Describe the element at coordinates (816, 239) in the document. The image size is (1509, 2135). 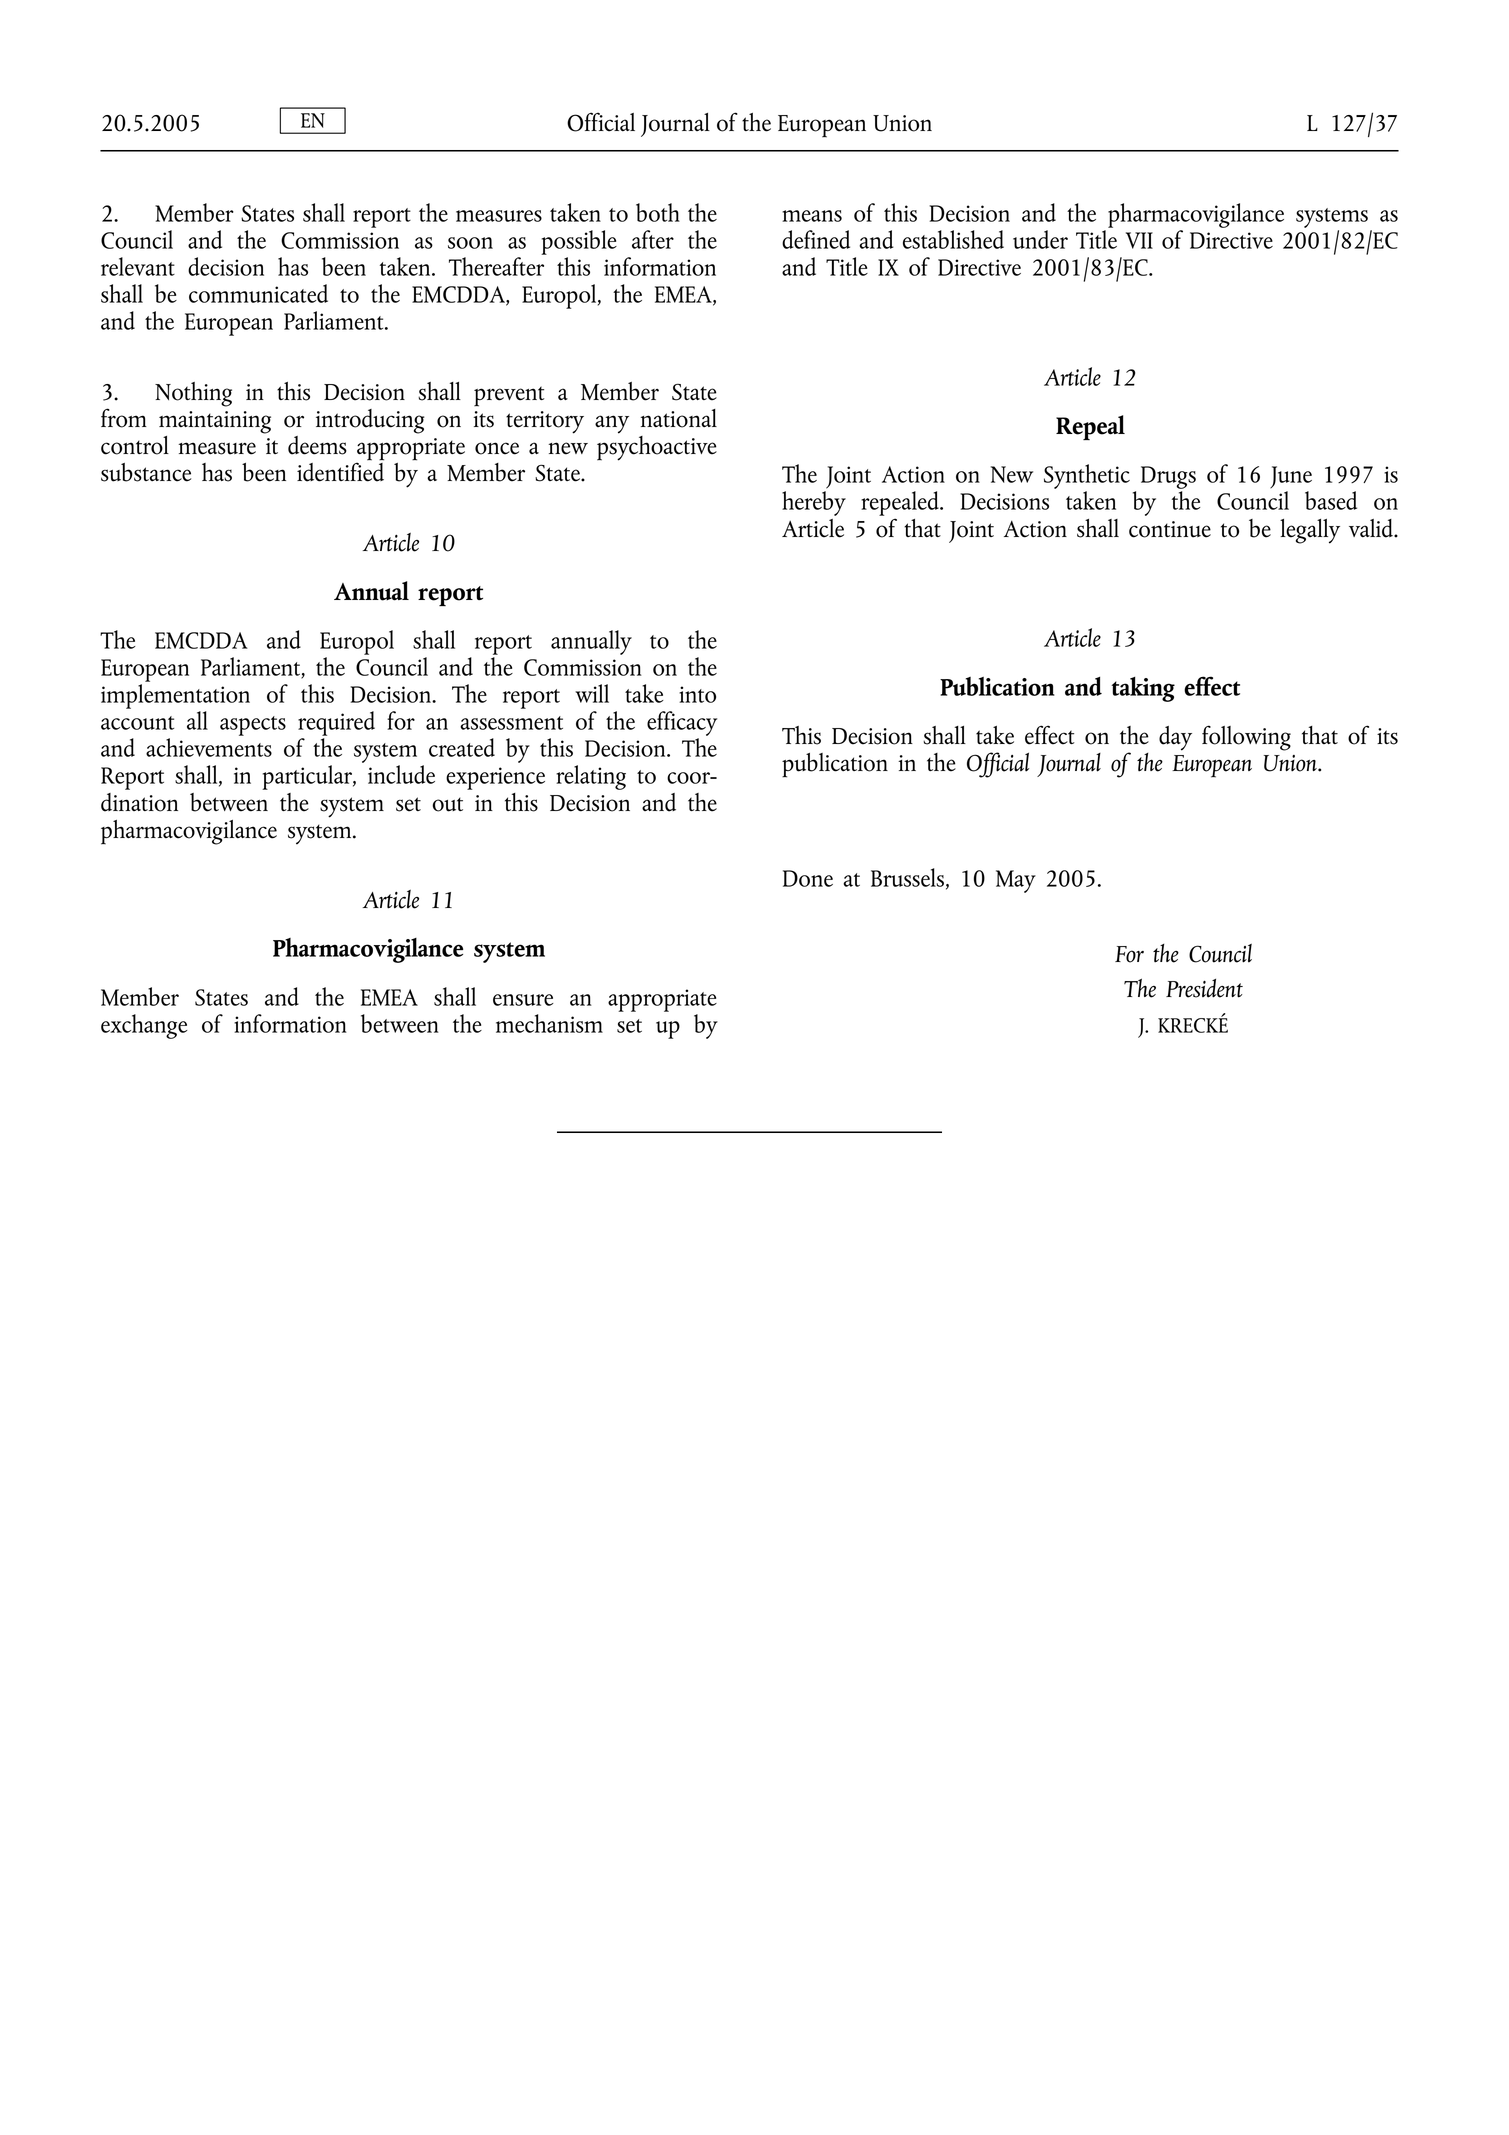
I see `defined` at that location.
